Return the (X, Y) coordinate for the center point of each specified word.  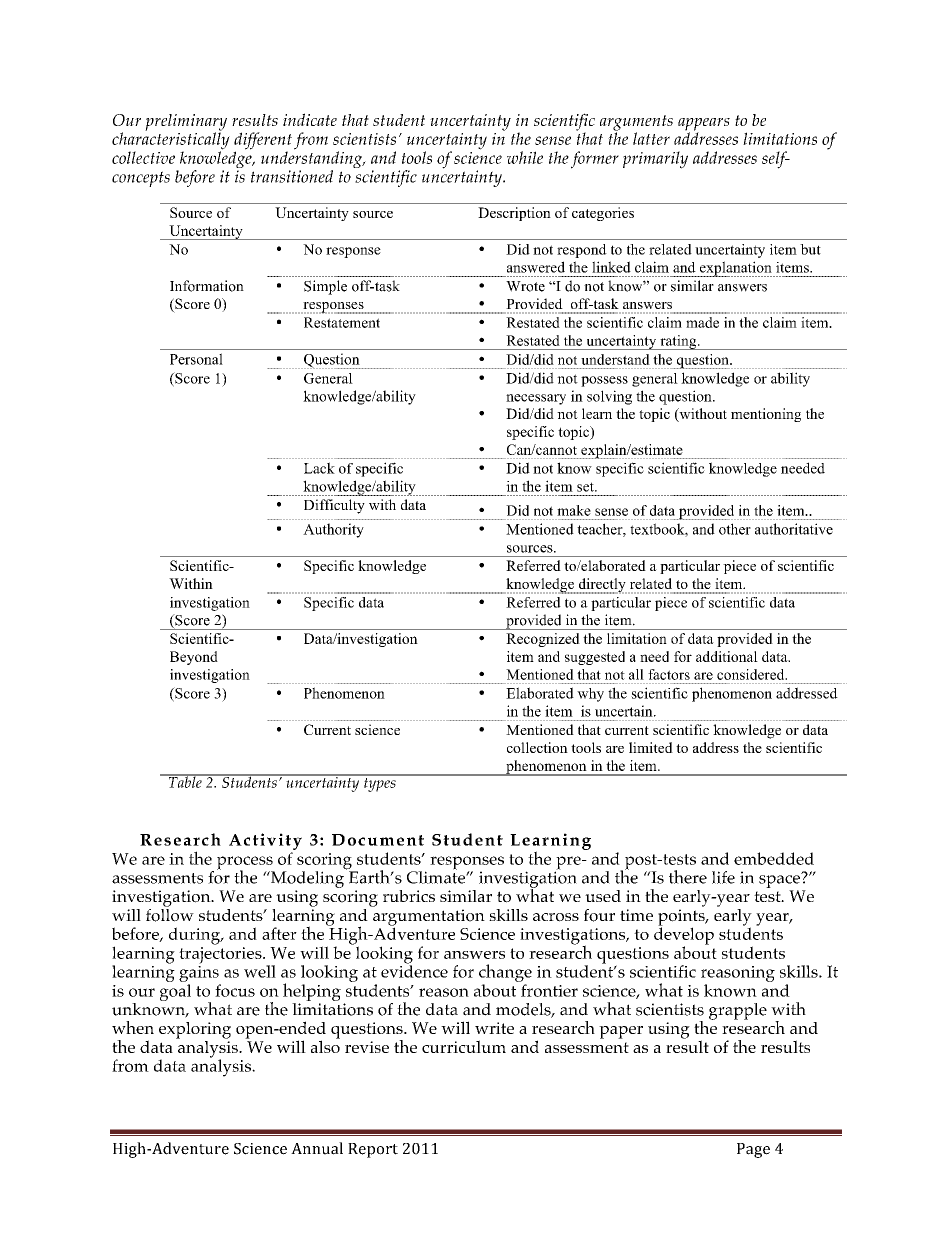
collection (537, 747)
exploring (195, 1030)
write (494, 1028)
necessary (536, 399)
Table (185, 781)
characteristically (171, 141)
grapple (738, 1011)
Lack (319, 468)
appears (704, 125)
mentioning (766, 415)
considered (752, 674)
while (525, 157)
